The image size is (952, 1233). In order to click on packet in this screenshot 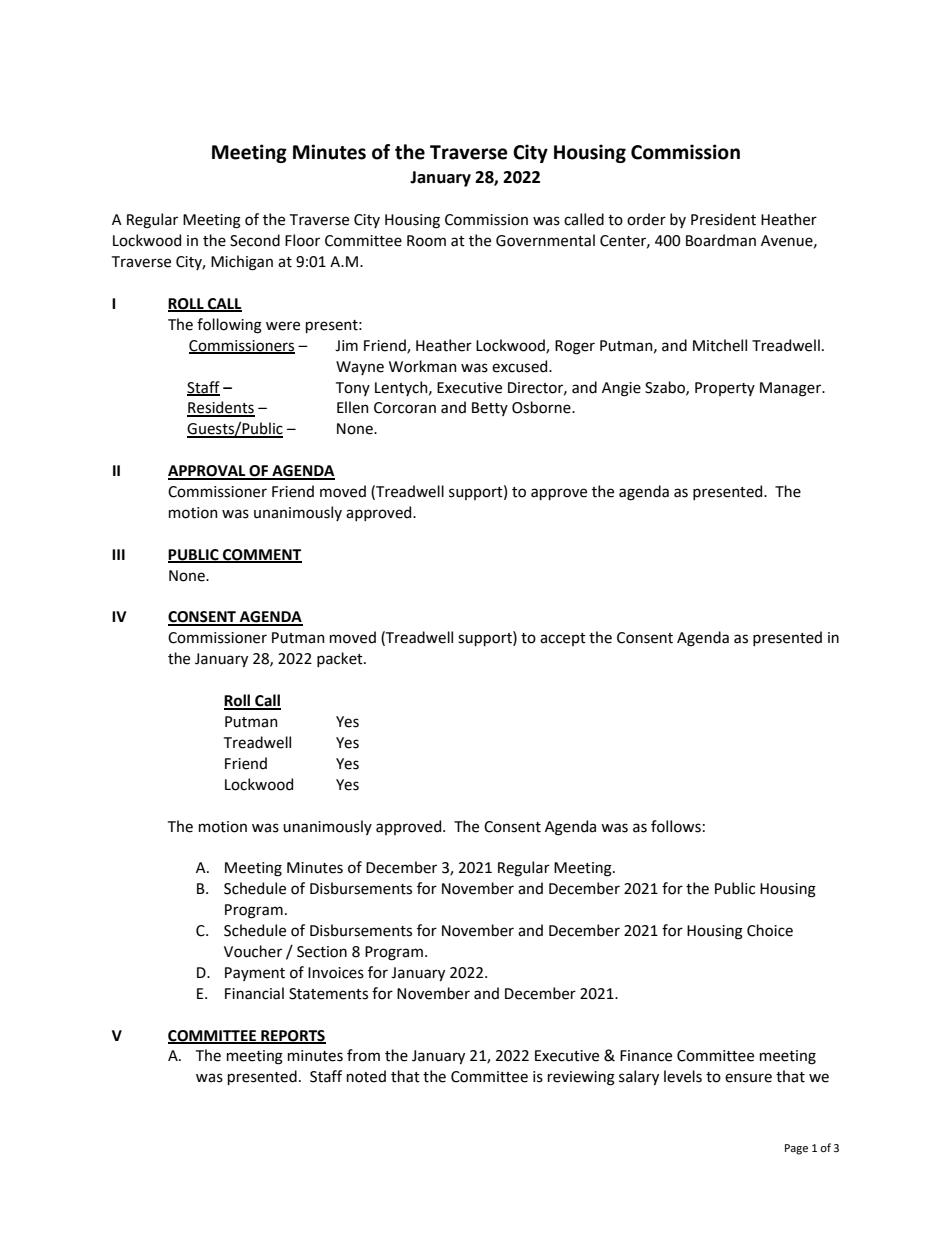, I will do `click(341, 659)`.
